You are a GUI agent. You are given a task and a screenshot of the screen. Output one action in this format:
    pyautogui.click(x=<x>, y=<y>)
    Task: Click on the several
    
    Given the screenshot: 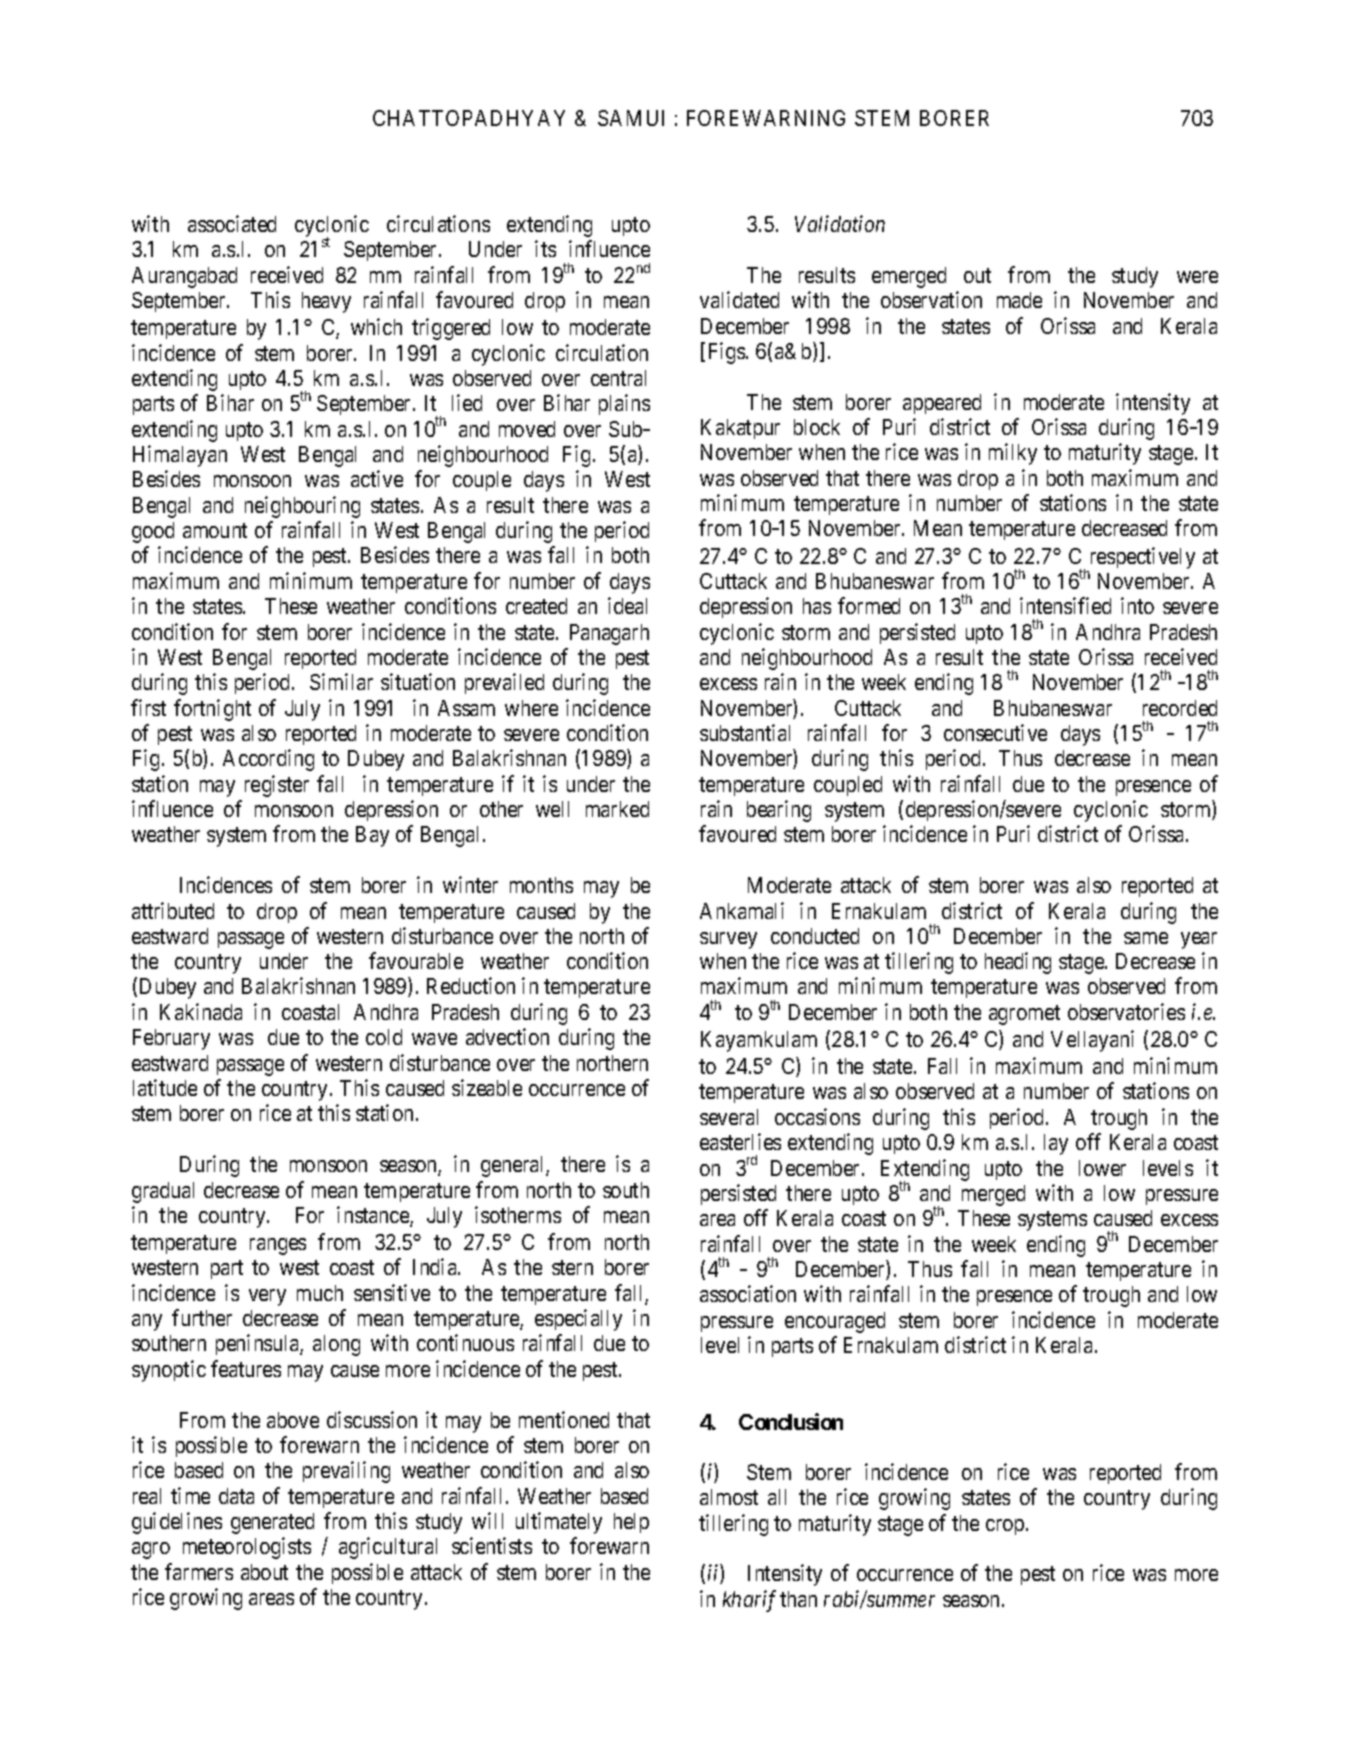 What is the action you would take?
    pyautogui.click(x=729, y=1117)
